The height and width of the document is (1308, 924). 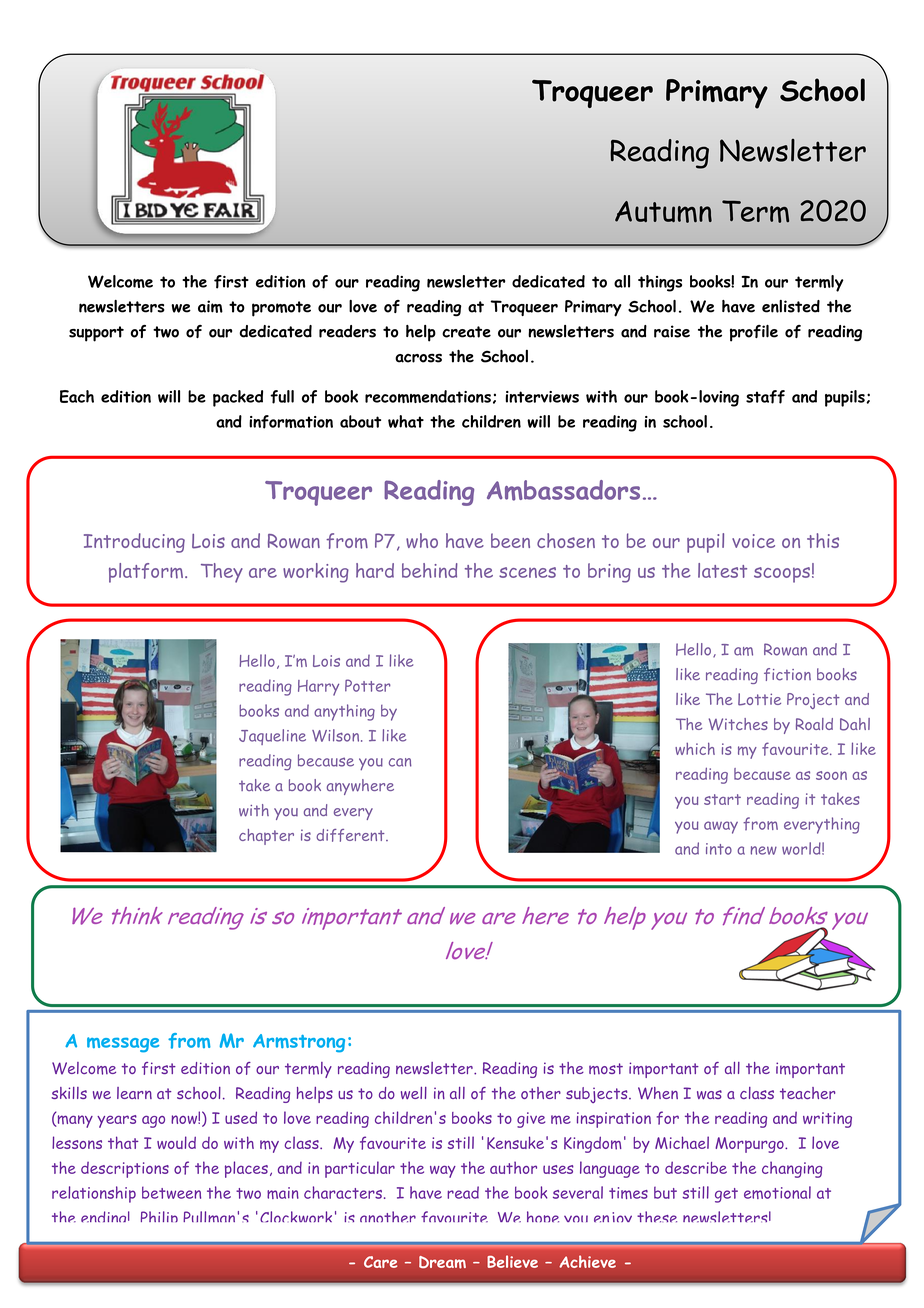 What do you see at coordinates (777, 1192) in the document?
I see `emotional` at bounding box center [777, 1192].
